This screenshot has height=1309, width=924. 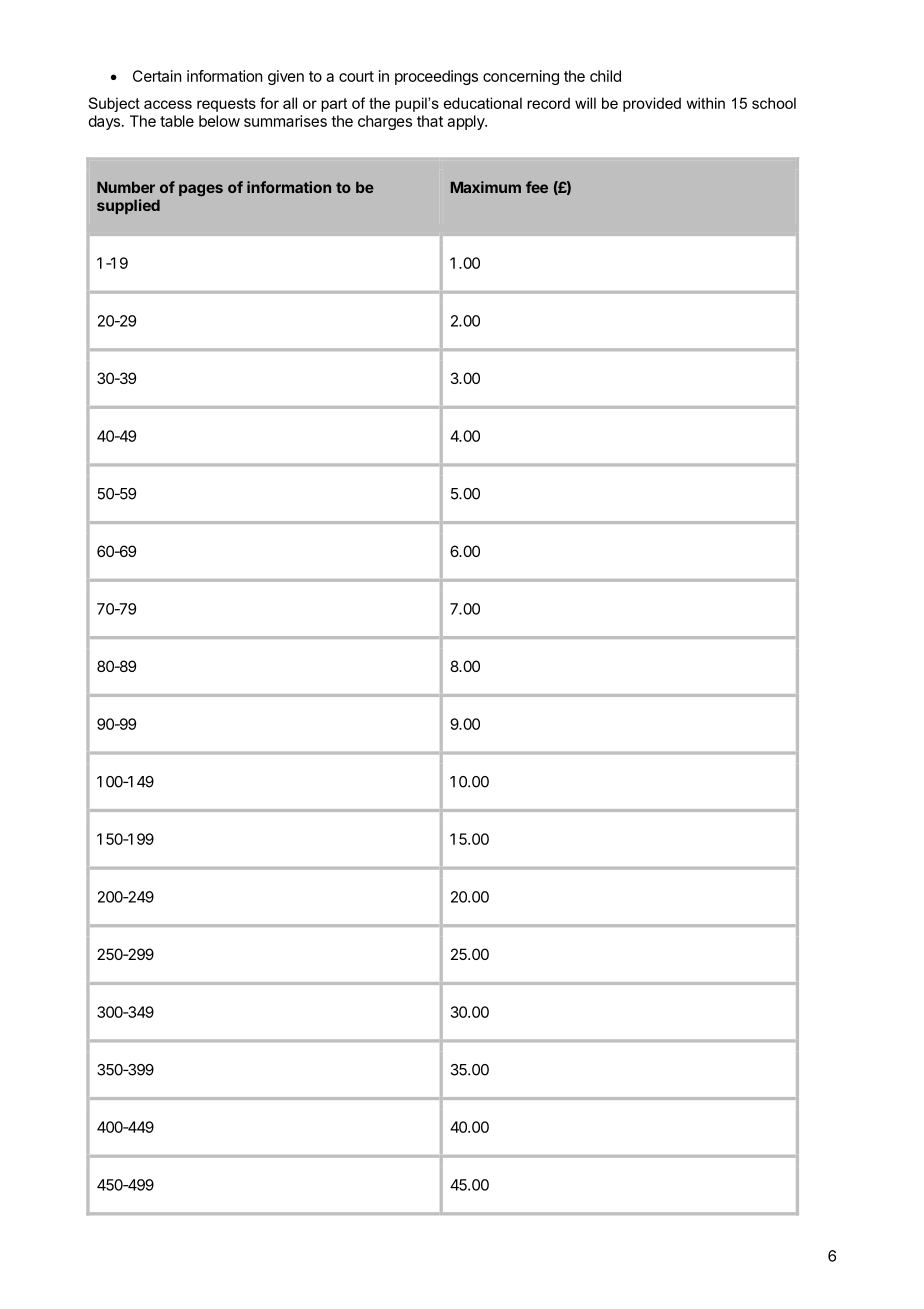 What do you see at coordinates (177, 121) in the screenshot?
I see `table` at bounding box center [177, 121].
